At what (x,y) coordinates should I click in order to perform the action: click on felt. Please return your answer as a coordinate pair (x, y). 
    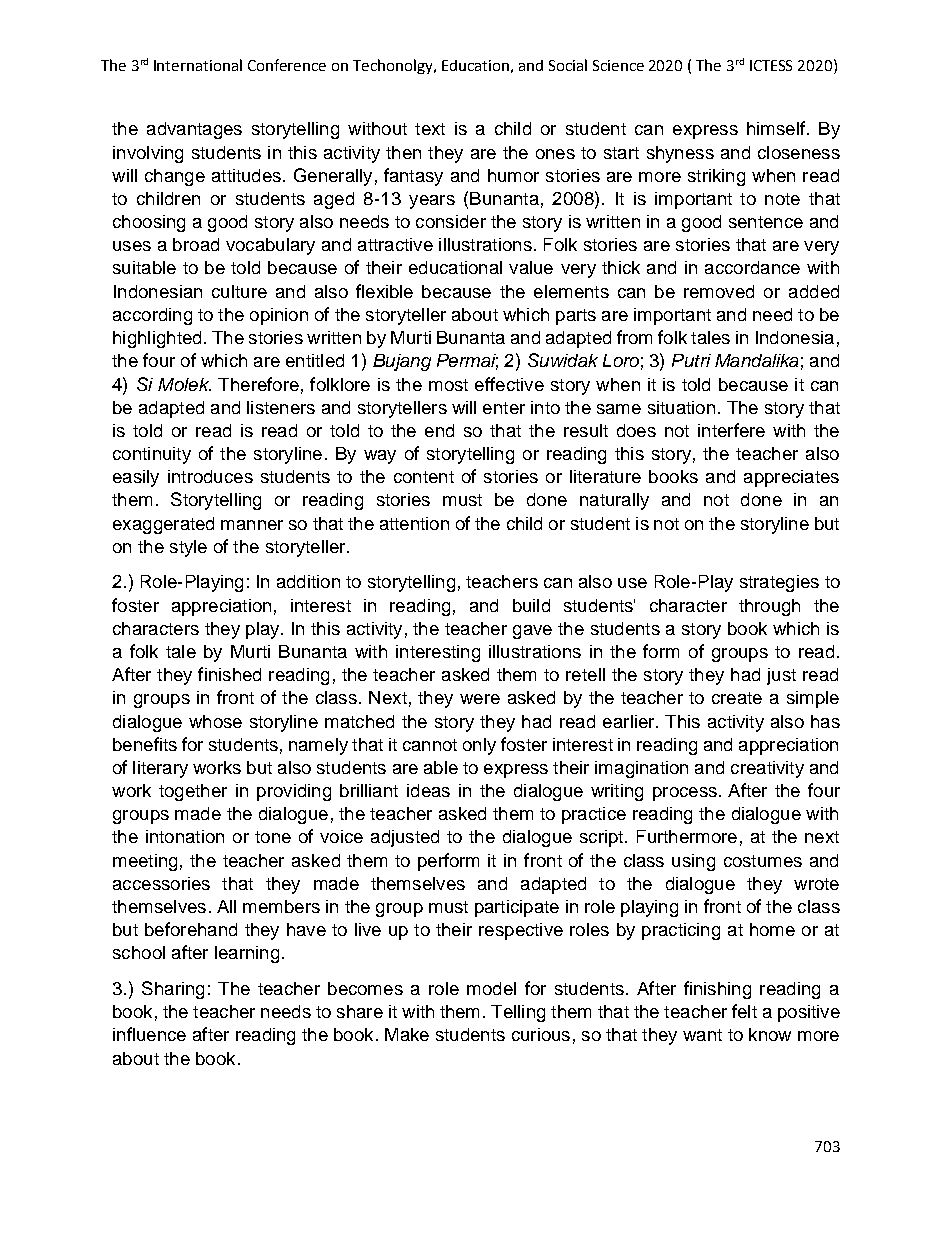
    Looking at the image, I should click on (744, 1011).
